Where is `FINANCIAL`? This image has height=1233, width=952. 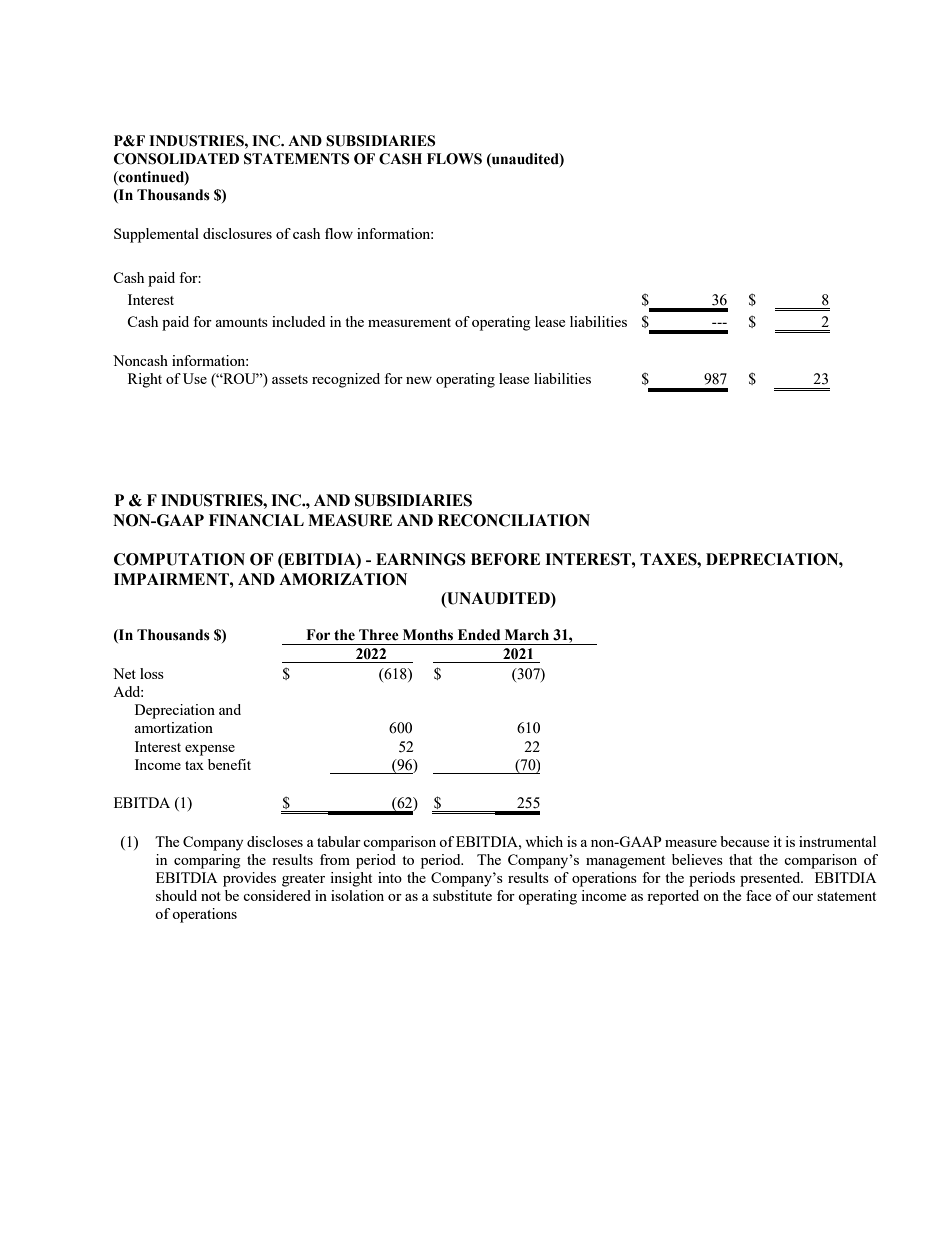 FINANCIAL is located at coordinates (256, 520).
